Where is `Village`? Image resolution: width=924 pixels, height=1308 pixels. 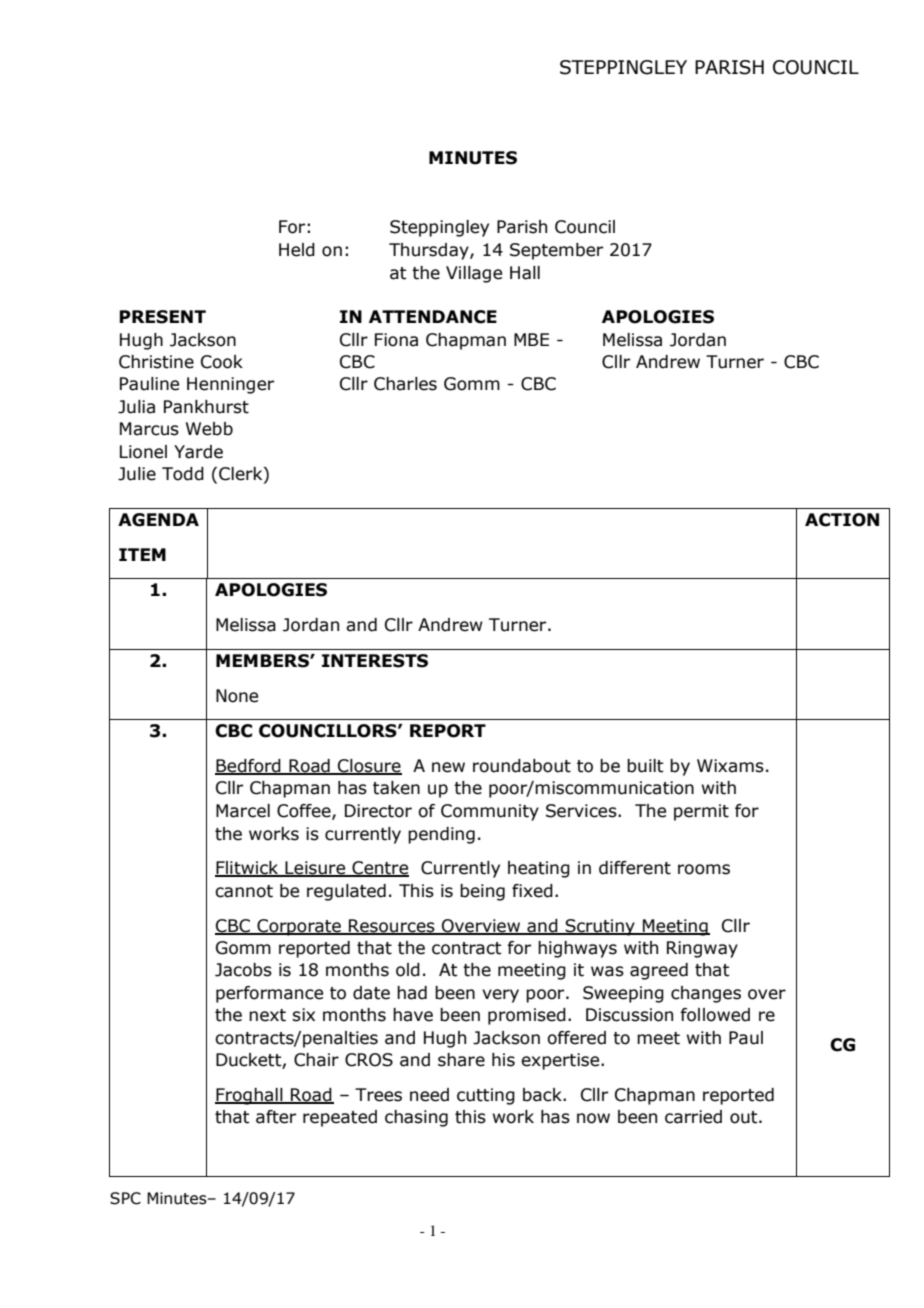 Village is located at coordinates (474, 274).
